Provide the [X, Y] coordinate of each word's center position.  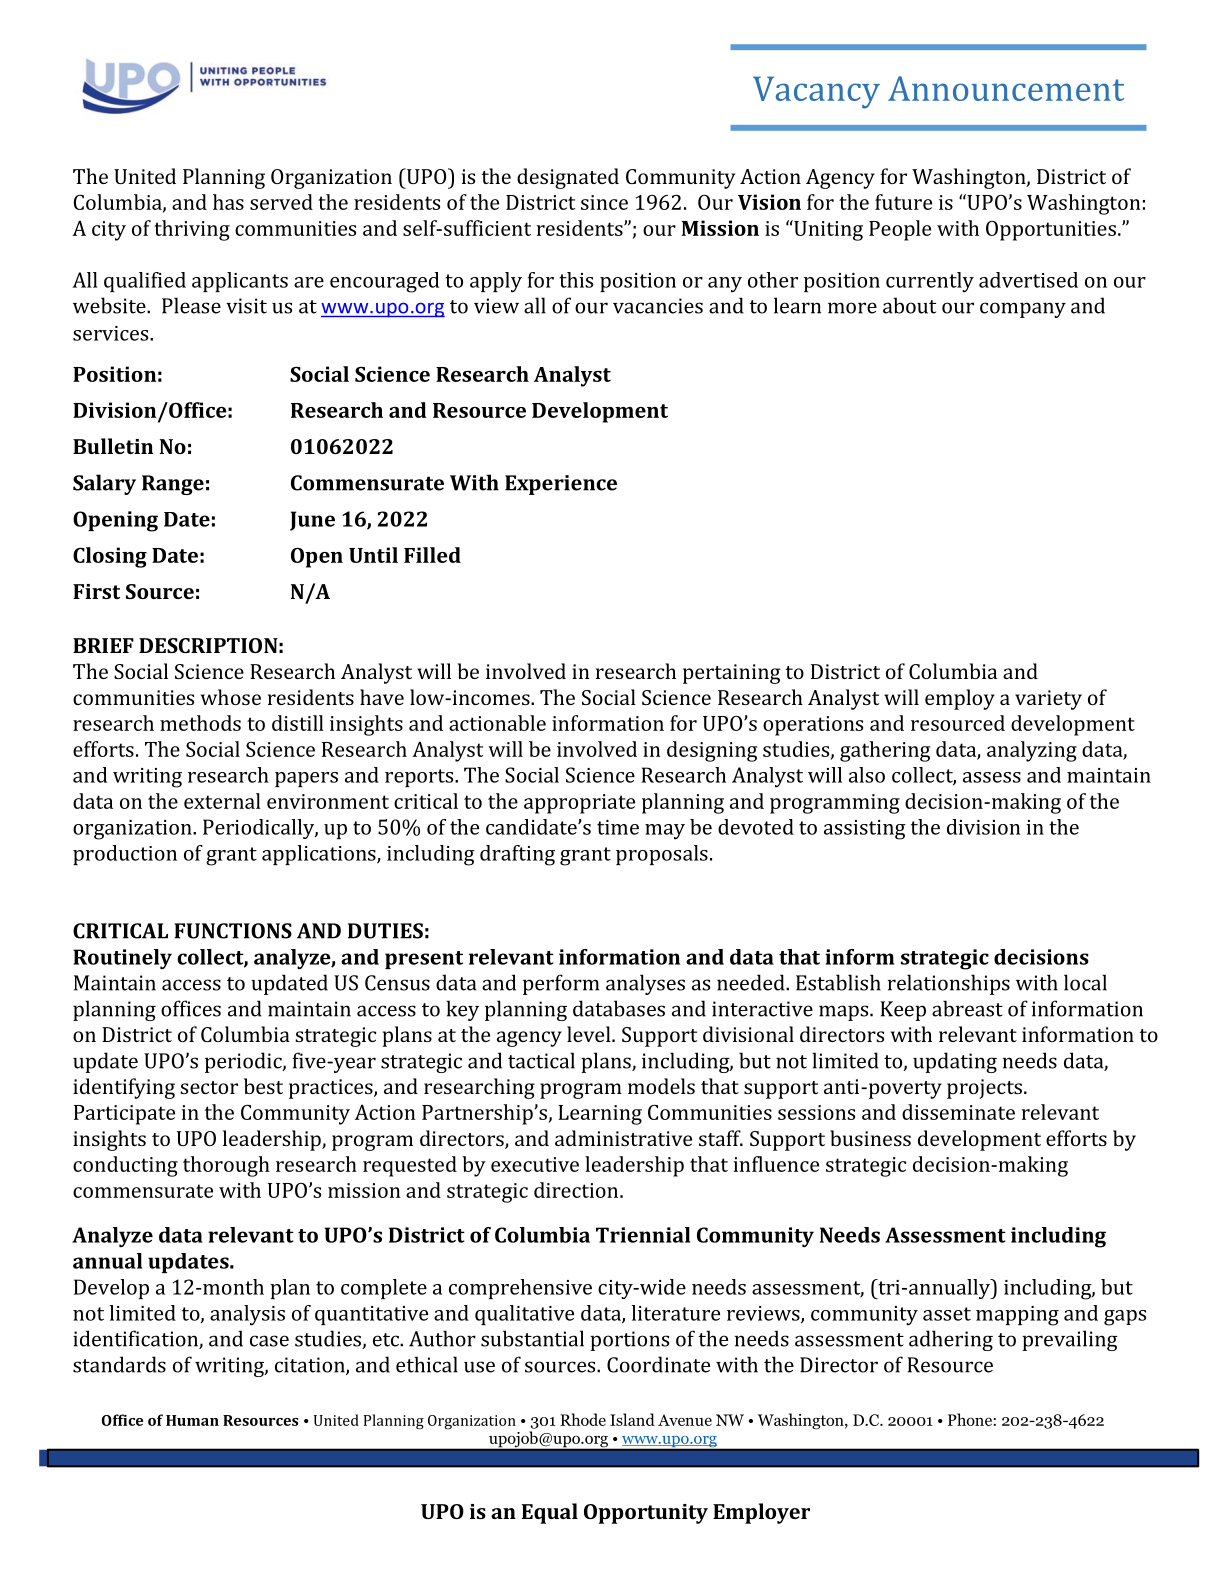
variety [1048, 700]
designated [568, 178]
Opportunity [646, 1514]
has [228, 202]
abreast [967, 1008]
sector [209, 1087]
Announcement [1006, 88]
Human [192, 1420]
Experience [561, 485]
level [590, 1034]
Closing [110, 557]
